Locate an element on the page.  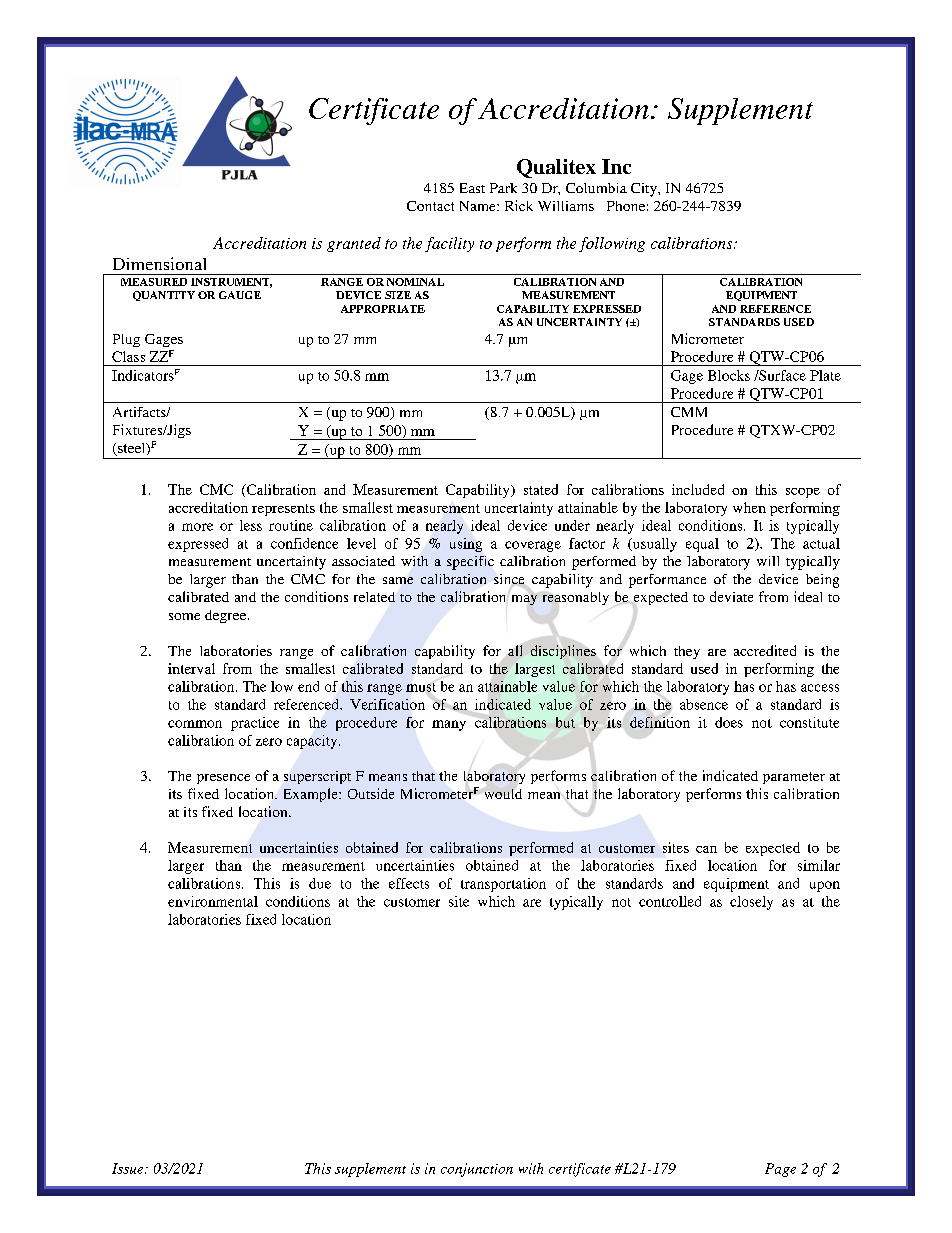
must is located at coordinates (421, 687).
